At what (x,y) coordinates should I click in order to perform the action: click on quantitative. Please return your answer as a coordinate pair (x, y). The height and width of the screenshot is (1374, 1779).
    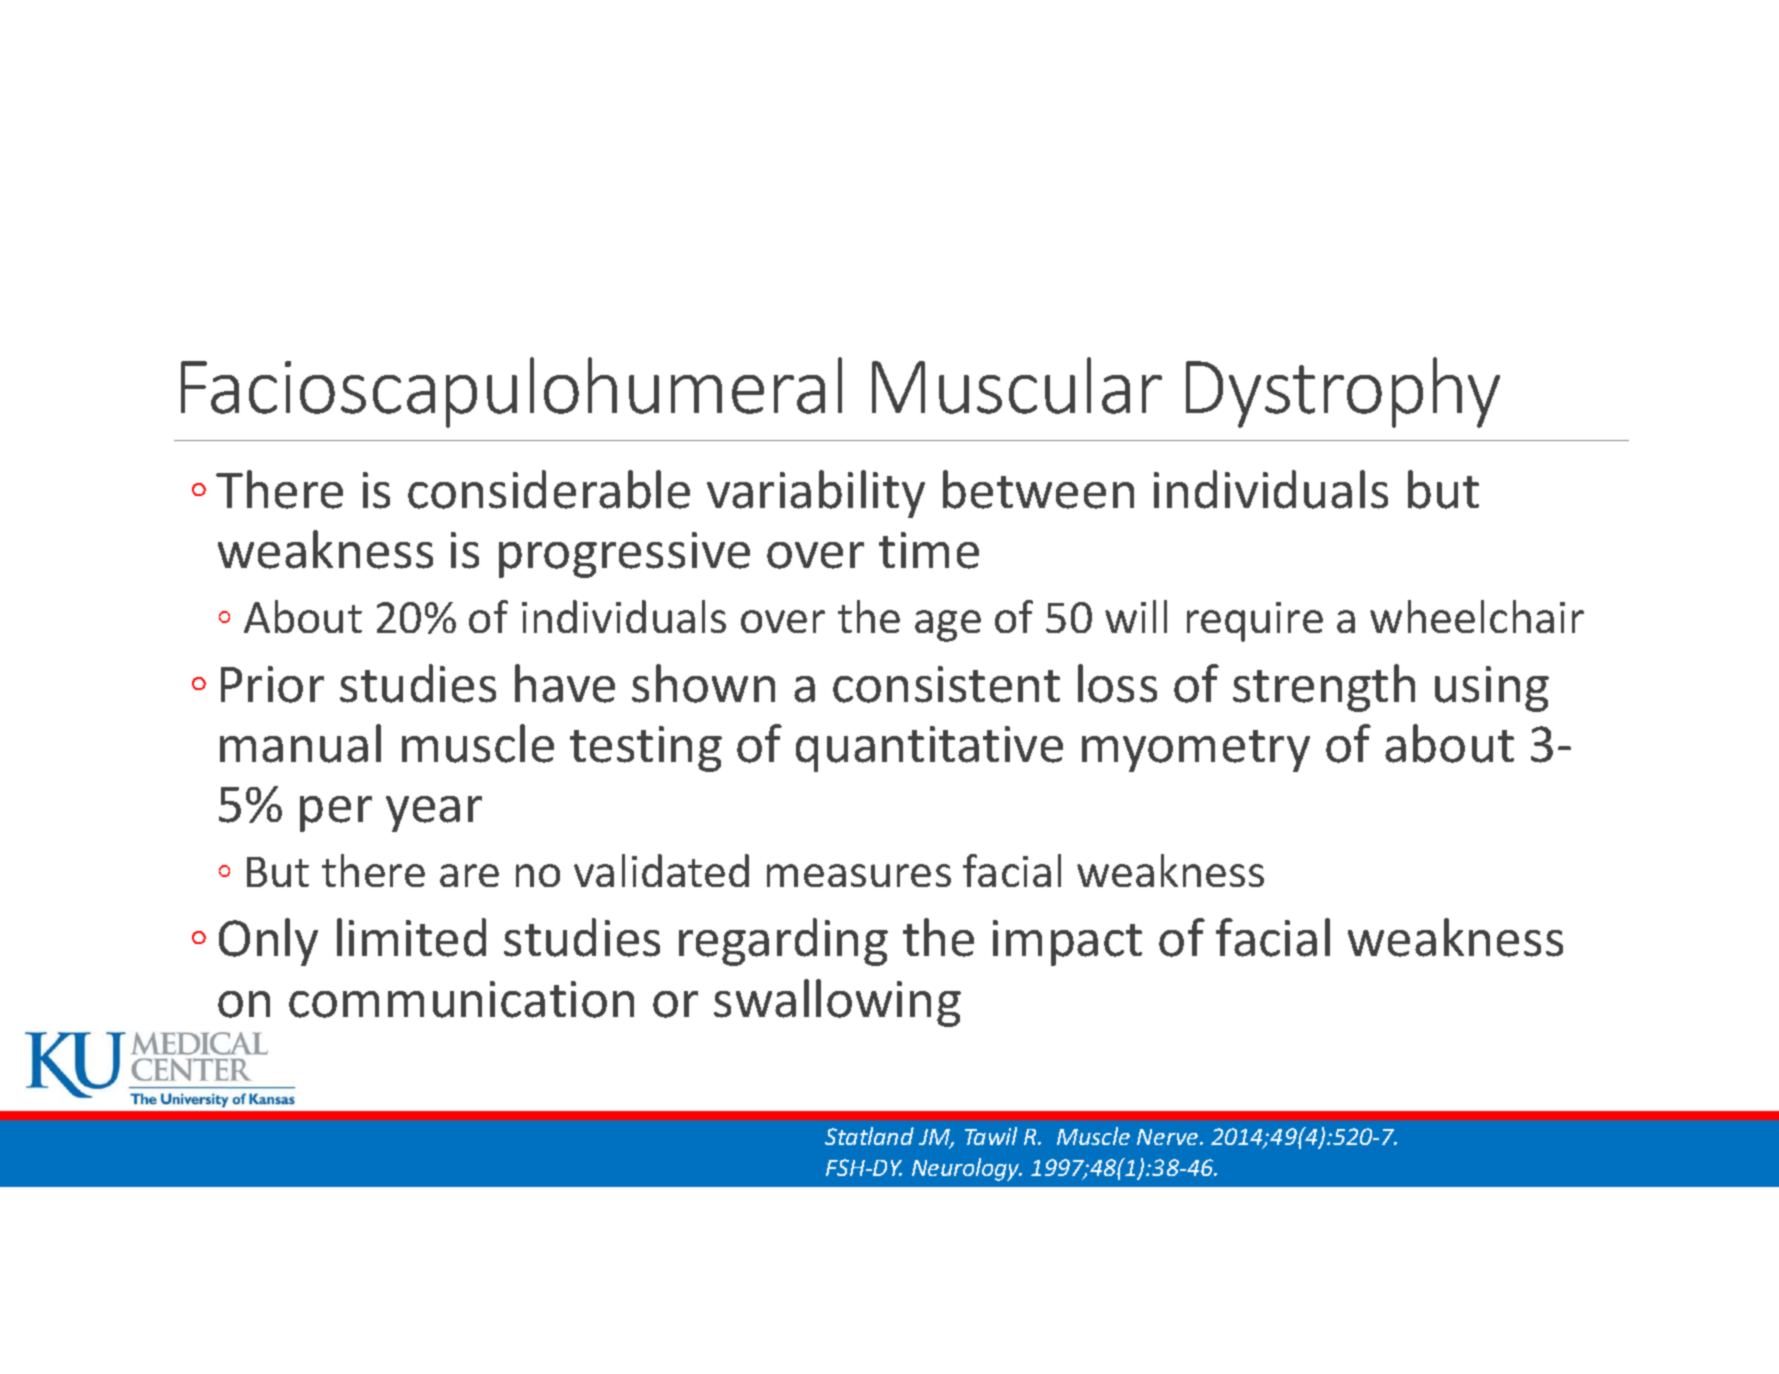
    Looking at the image, I should click on (929, 749).
